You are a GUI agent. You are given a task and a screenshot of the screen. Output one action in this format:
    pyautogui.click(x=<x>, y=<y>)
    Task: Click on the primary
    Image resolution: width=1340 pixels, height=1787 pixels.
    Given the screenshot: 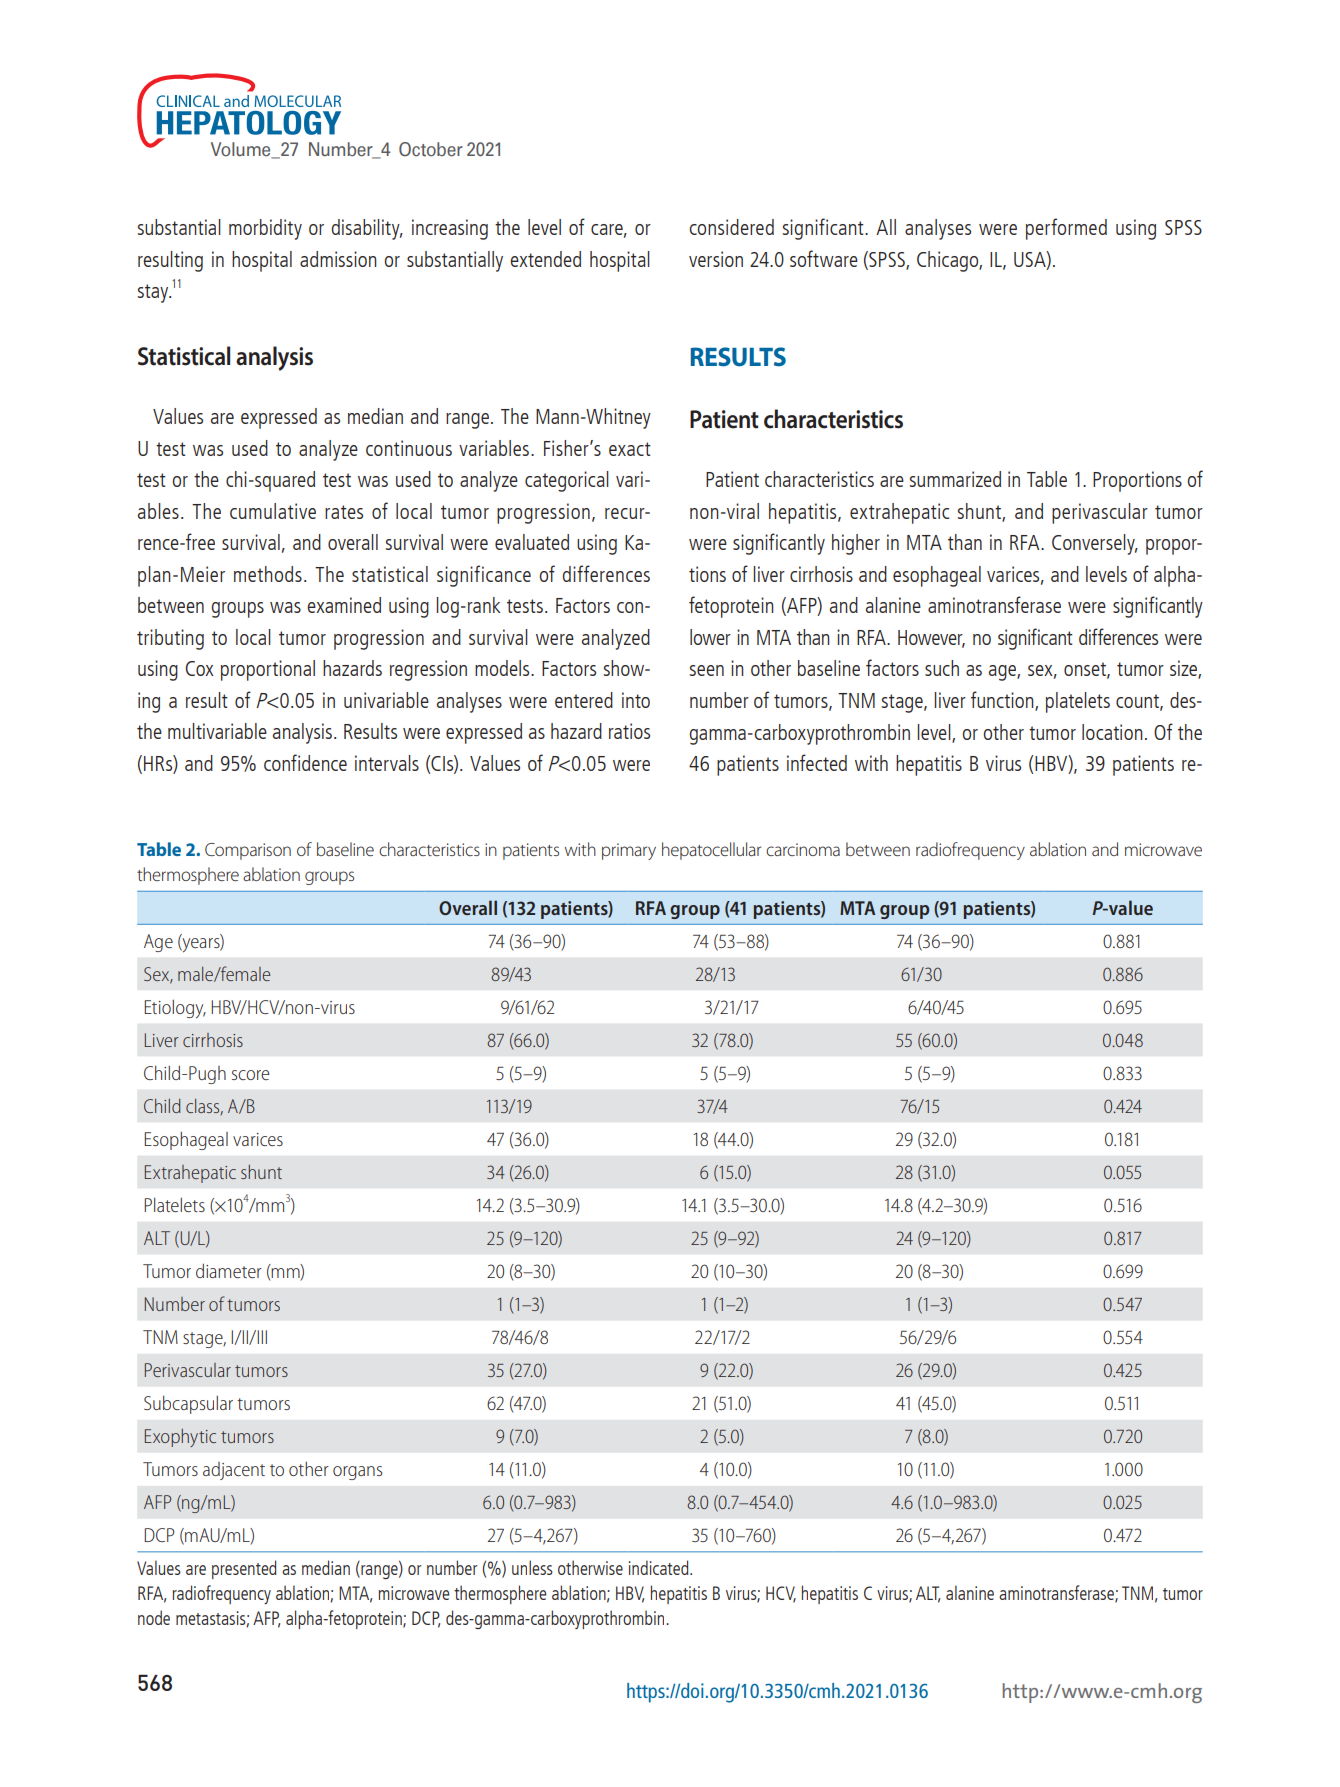 What is the action you would take?
    pyautogui.click(x=629, y=851)
